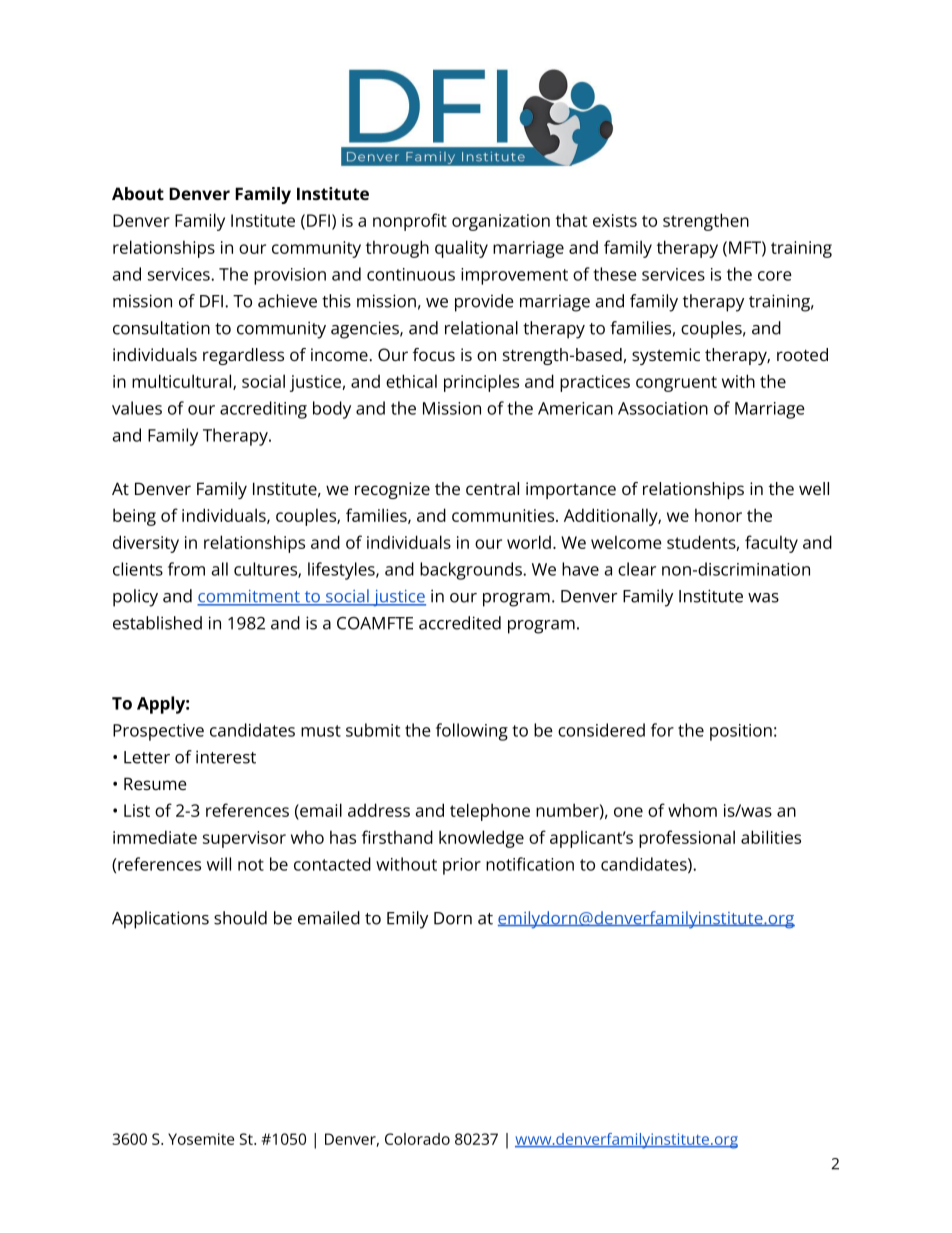  Describe the element at coordinates (775, 276) in the screenshot. I see `core` at that location.
